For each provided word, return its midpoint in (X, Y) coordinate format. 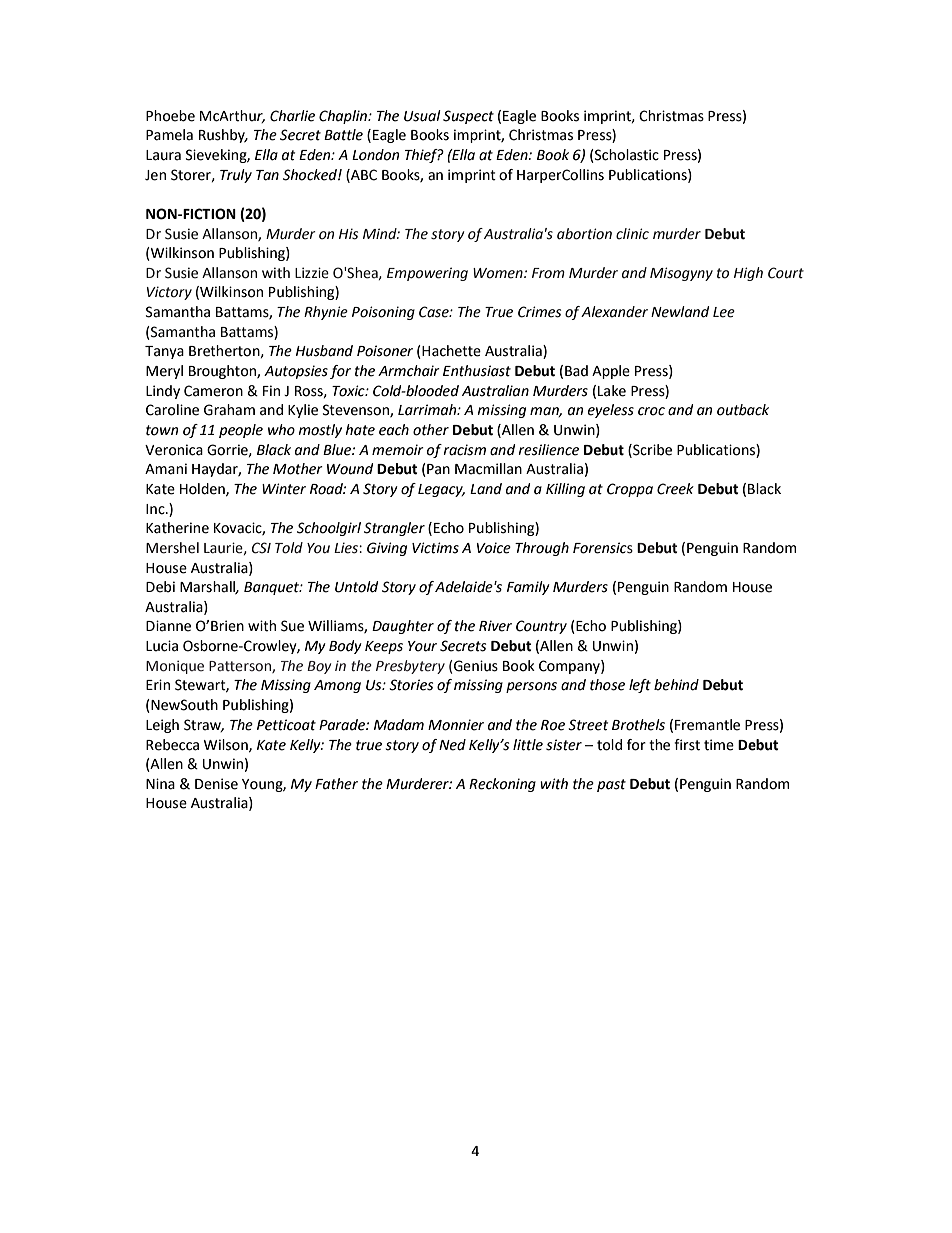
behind (676, 685)
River (495, 626)
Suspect (468, 117)
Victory (169, 293)
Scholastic (626, 156)
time (719, 745)
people (241, 431)
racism (464, 450)
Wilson (226, 745)
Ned (452, 745)
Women (499, 273)
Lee (724, 312)
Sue (292, 626)
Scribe (651, 450)
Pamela (169, 135)
